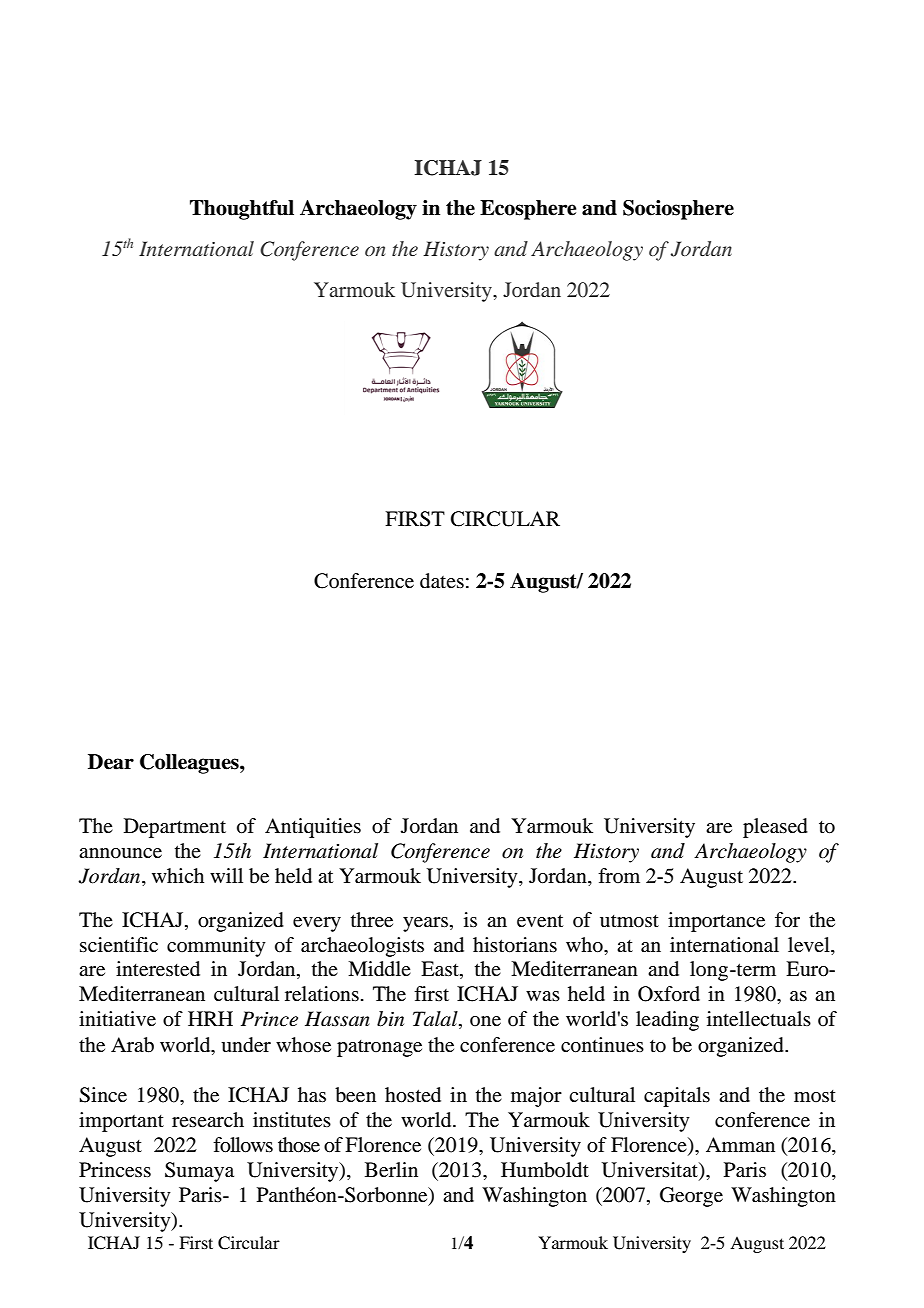 The height and width of the document is (1308, 924). Describe the element at coordinates (120, 853) in the document. I see `announce` at that location.
